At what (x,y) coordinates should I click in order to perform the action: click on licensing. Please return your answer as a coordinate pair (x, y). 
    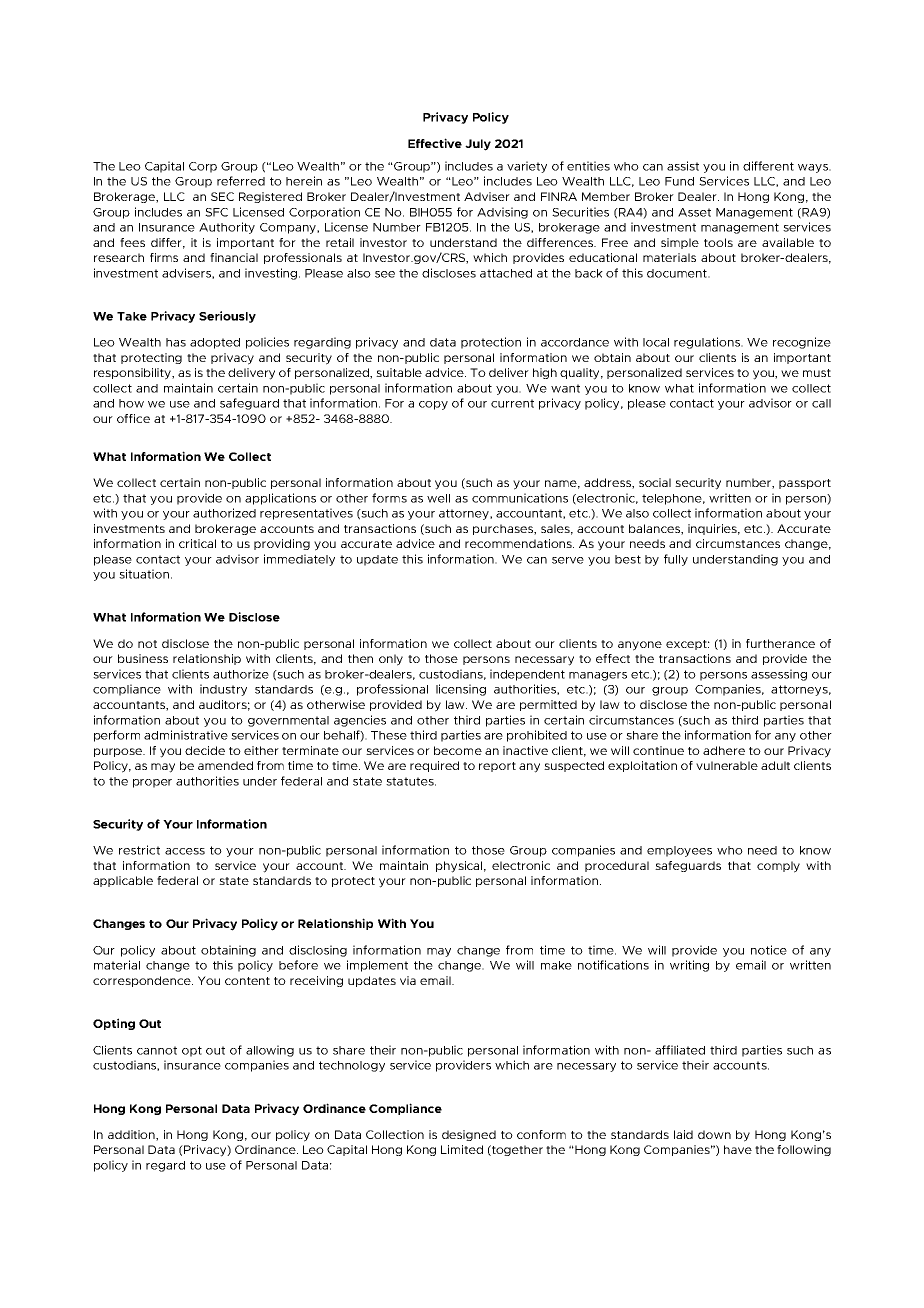
    Looking at the image, I should click on (461, 690).
